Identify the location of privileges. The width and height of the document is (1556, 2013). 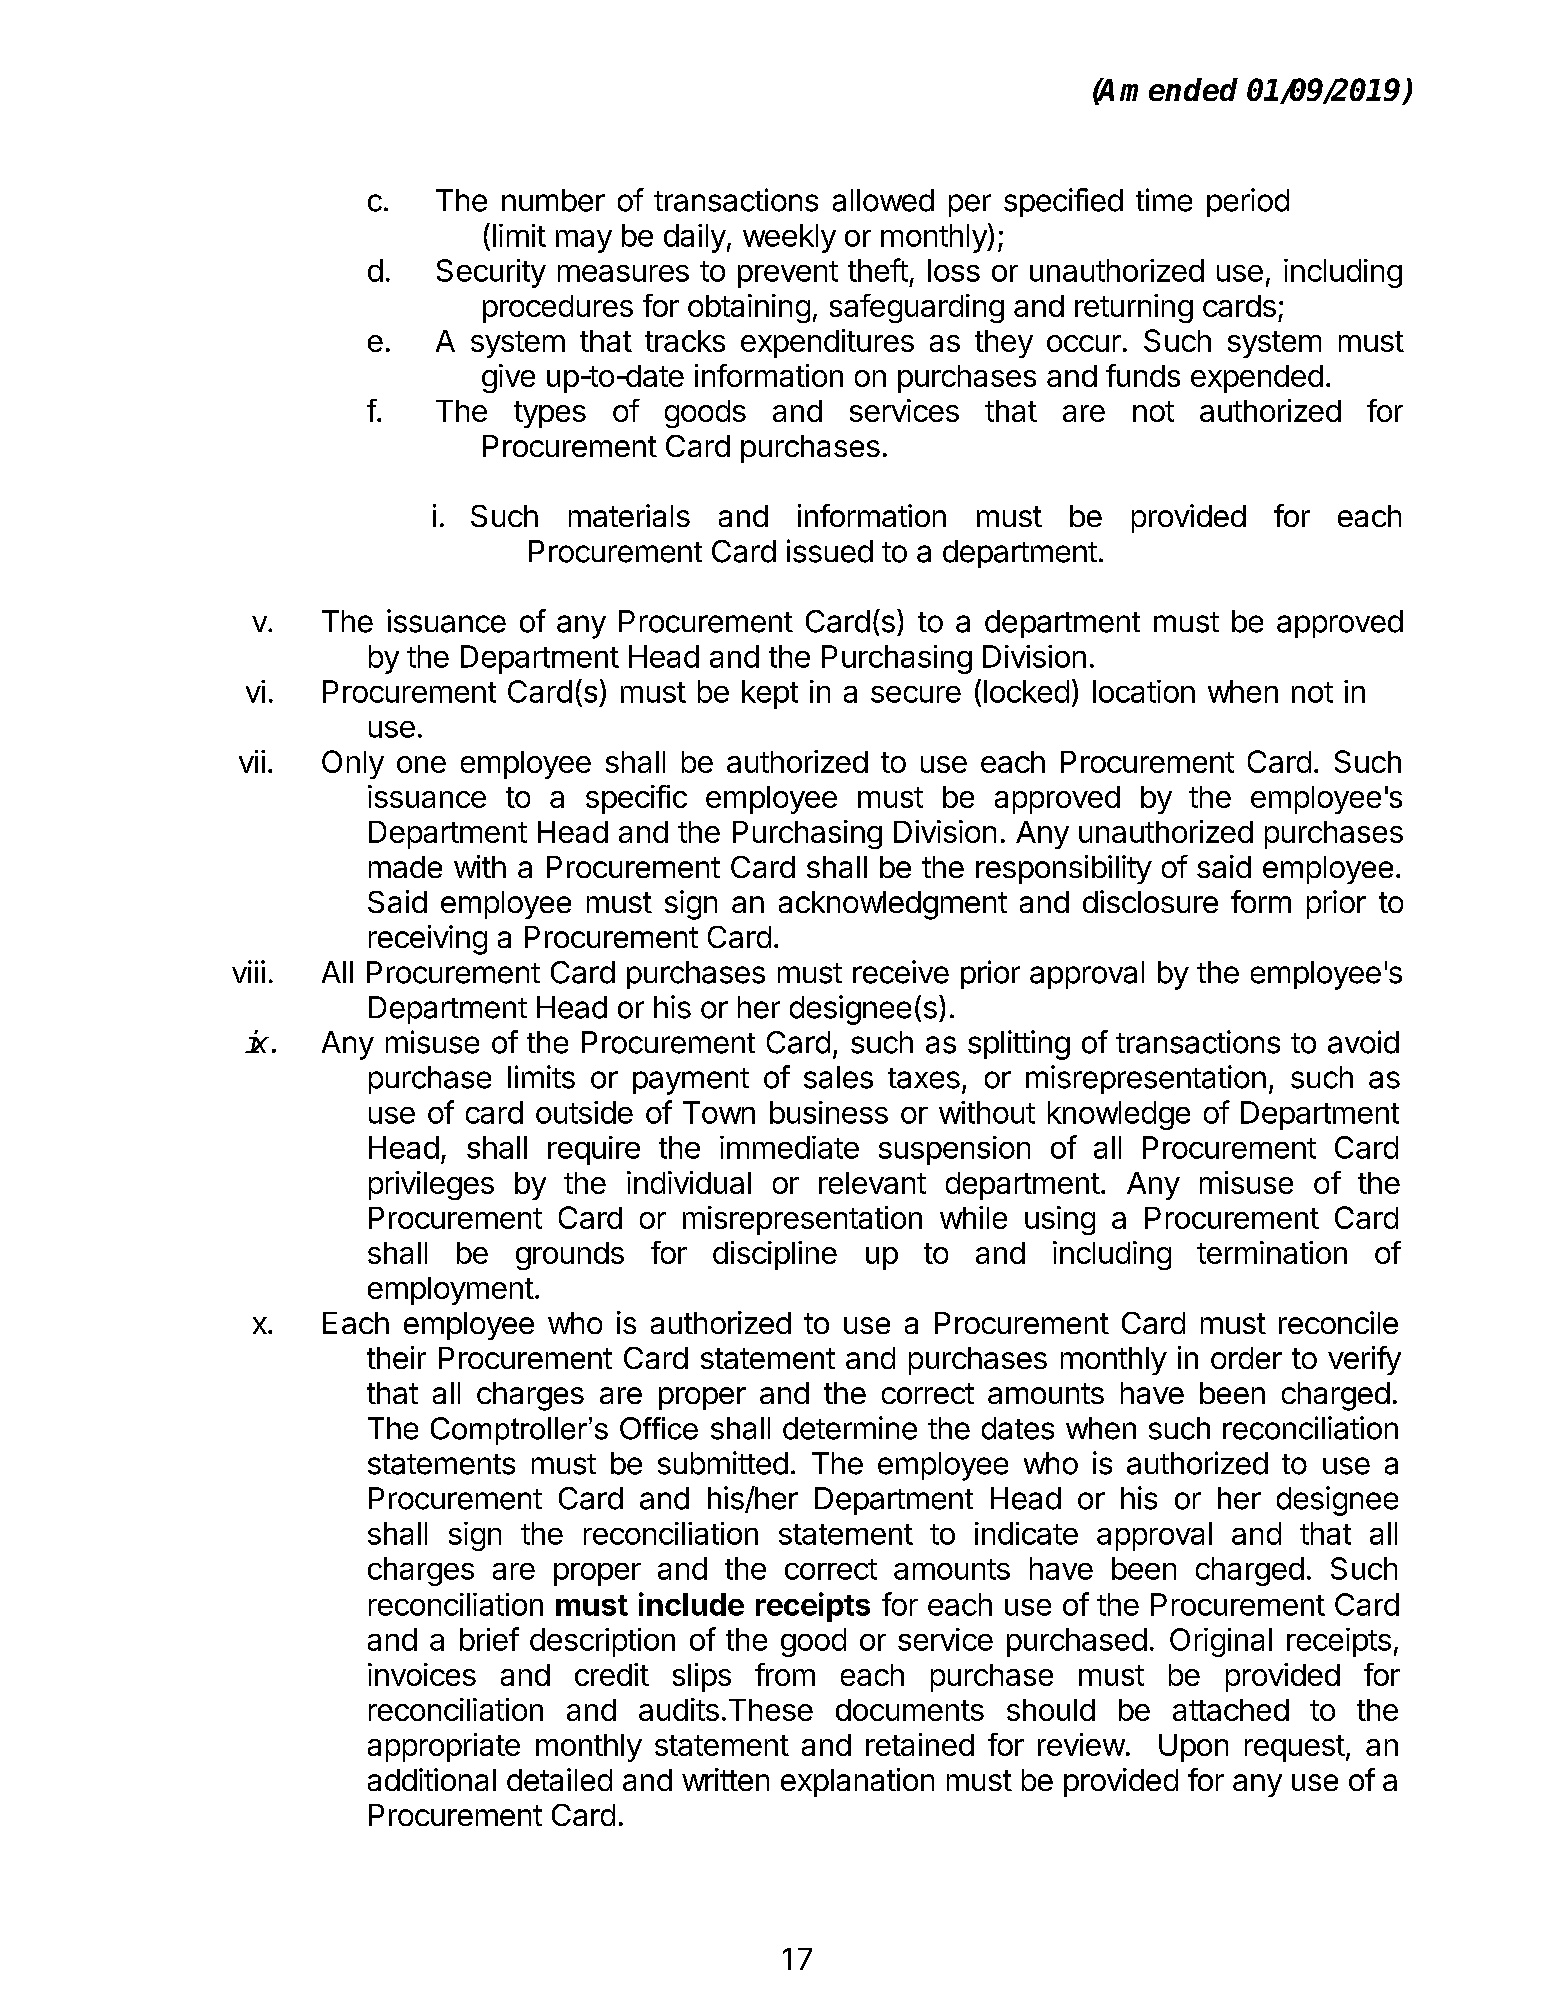
(431, 1185).
